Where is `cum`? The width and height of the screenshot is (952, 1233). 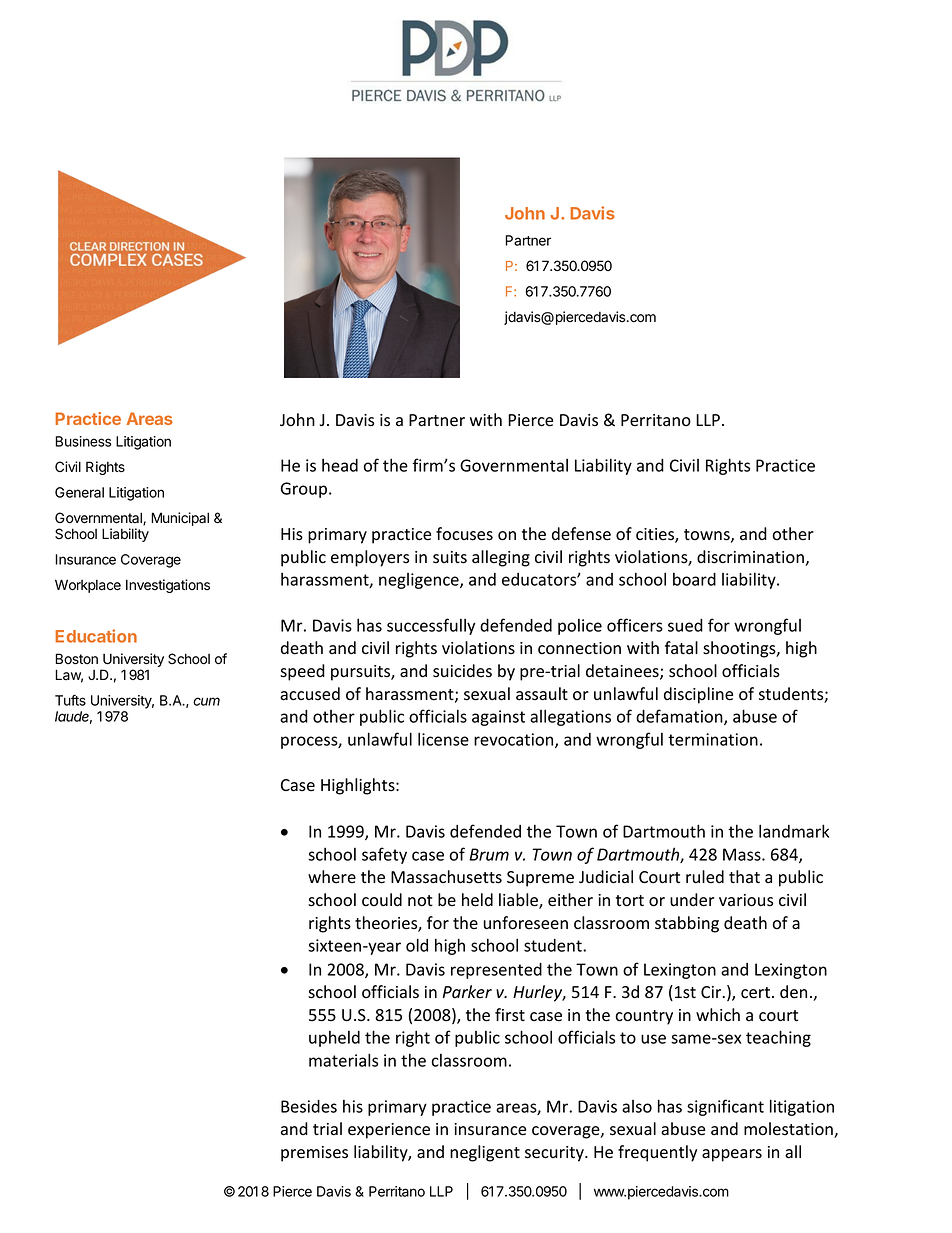
cum is located at coordinates (206, 701).
